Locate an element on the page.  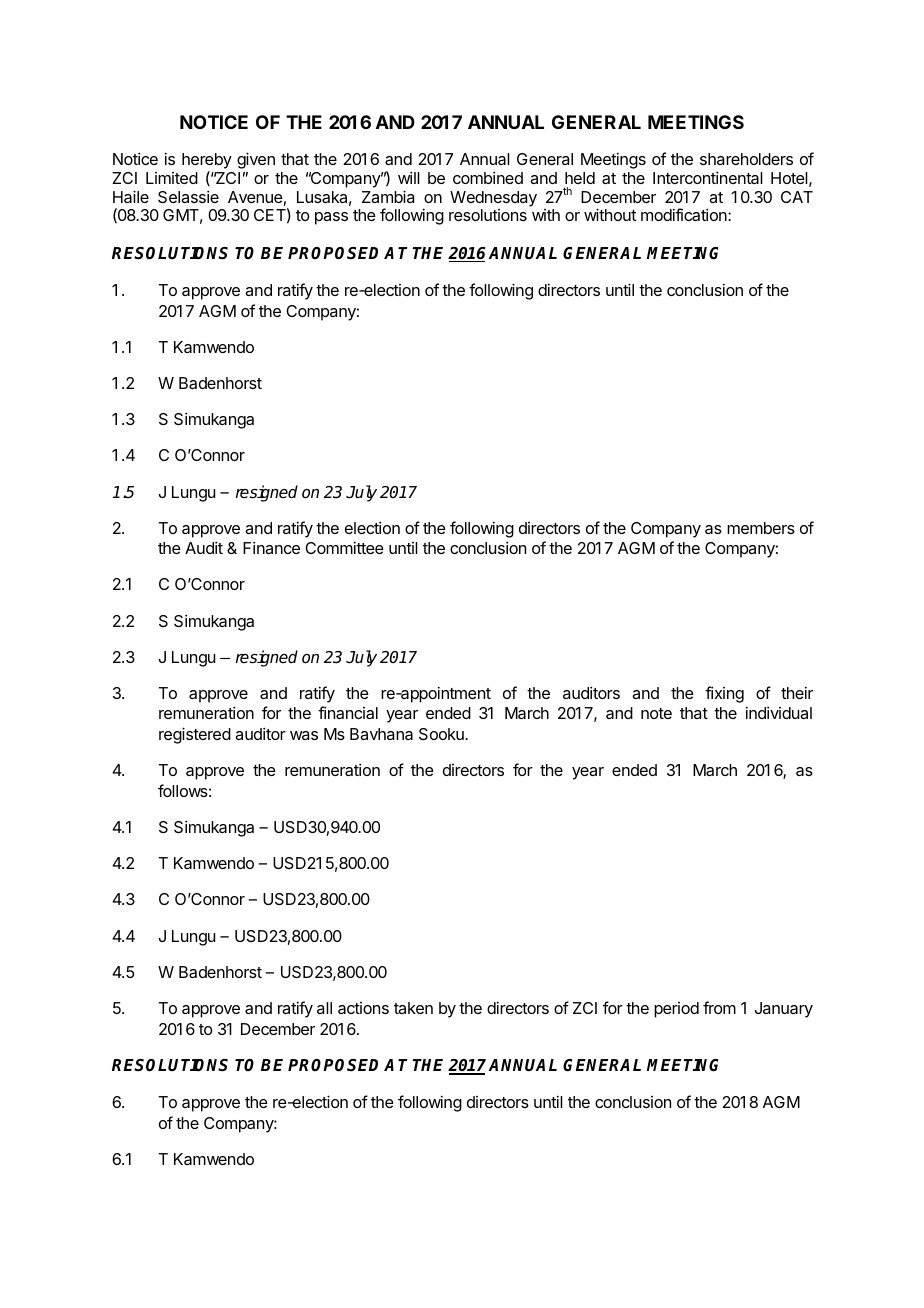
Intercontinental is located at coordinates (708, 177).
